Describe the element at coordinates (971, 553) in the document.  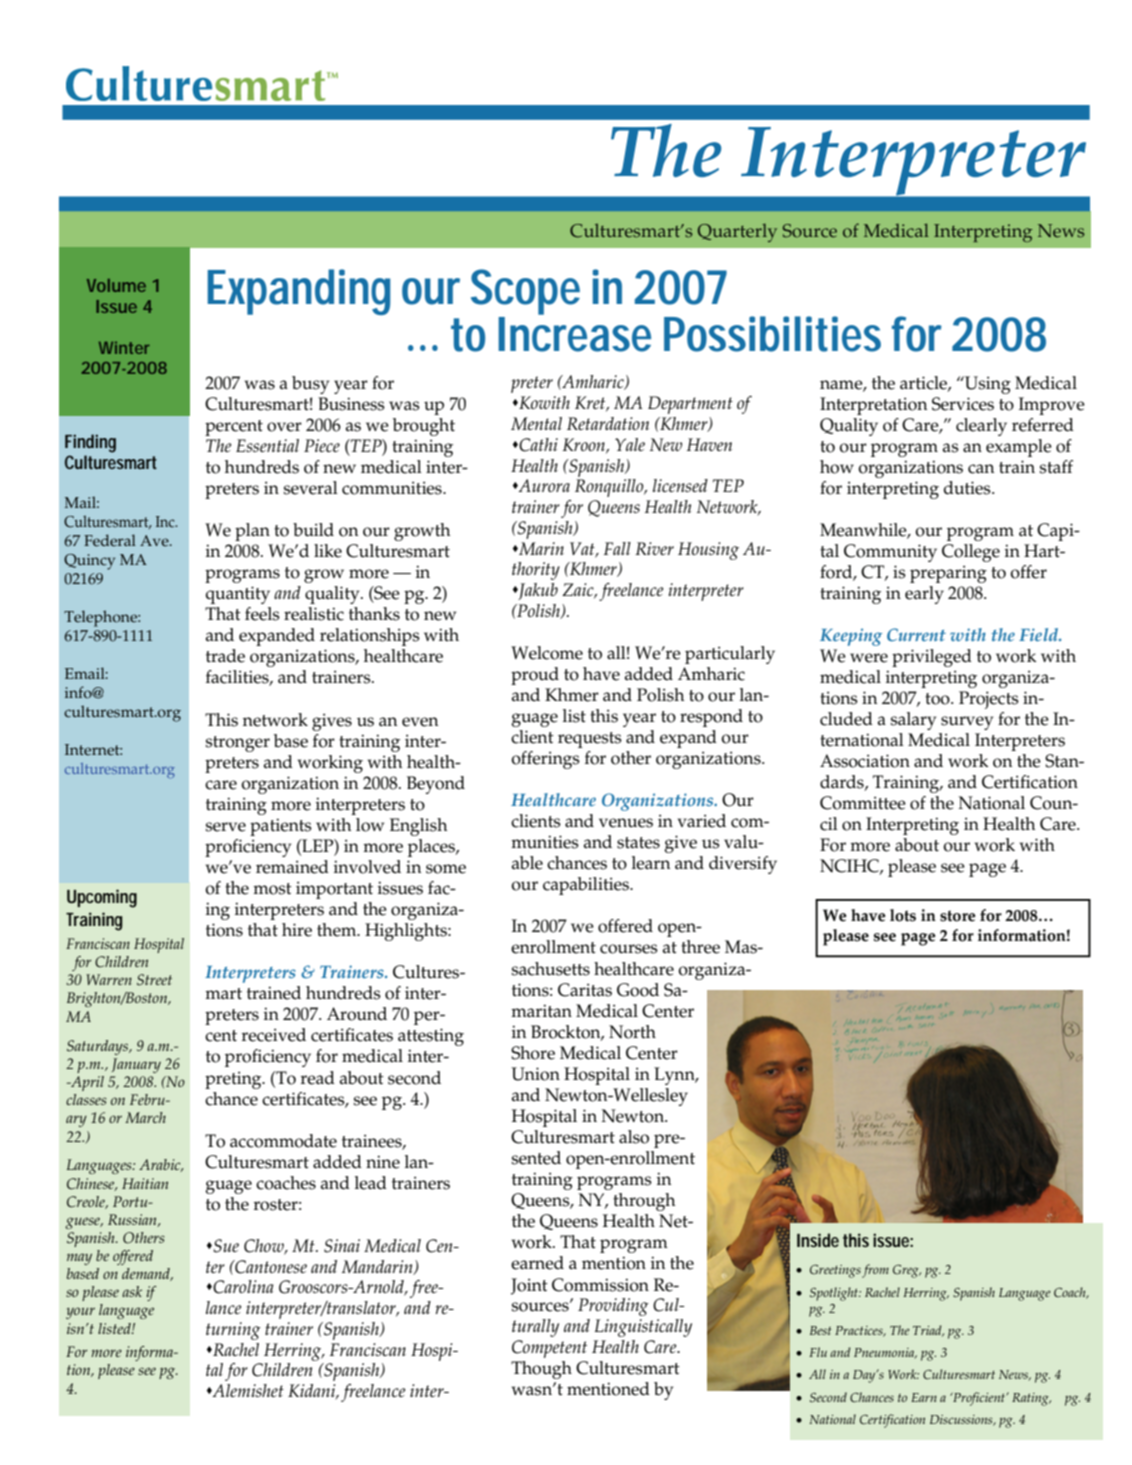
I see `College` at that location.
